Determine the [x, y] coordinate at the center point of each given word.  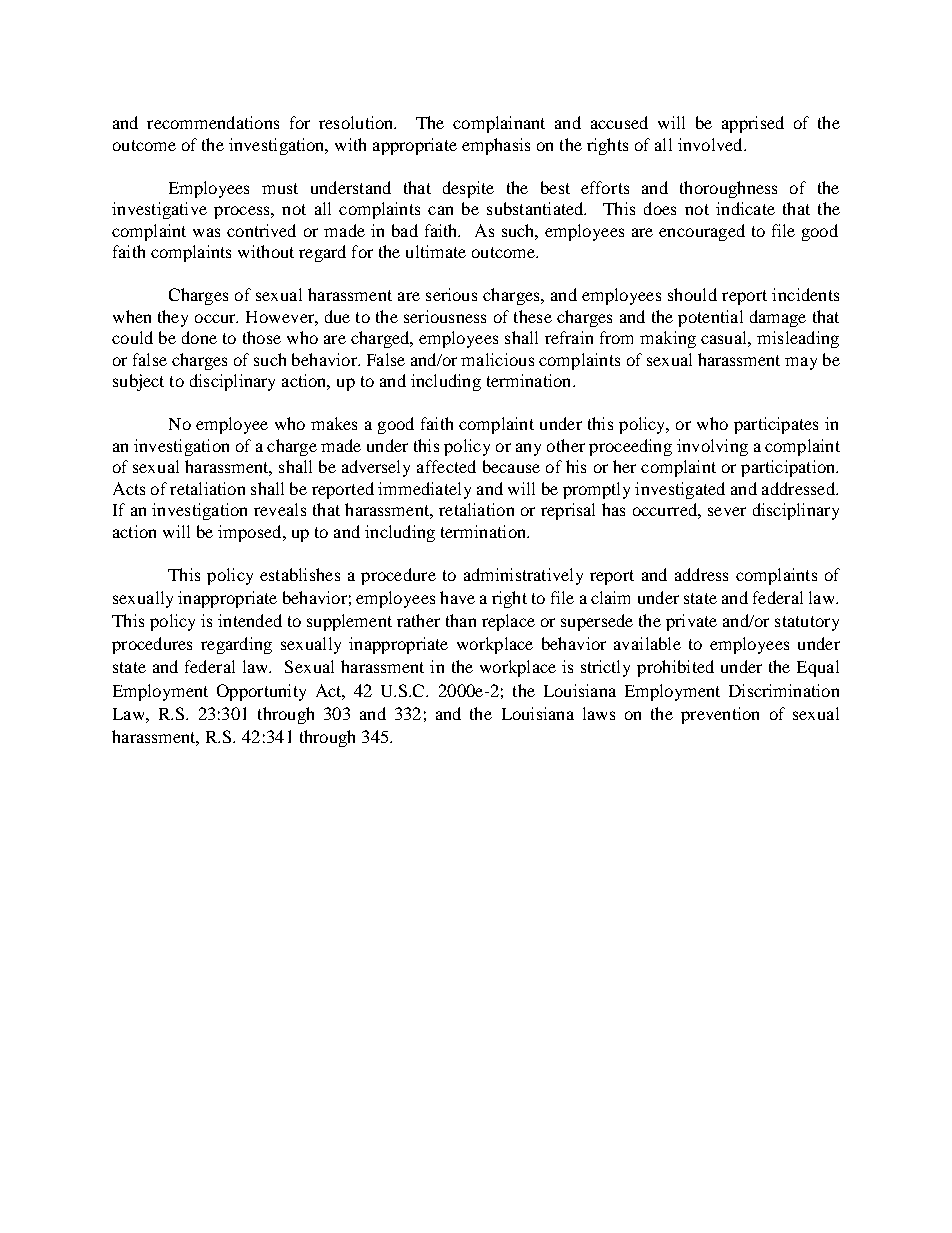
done [199, 337]
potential [710, 318]
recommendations [213, 122]
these [533, 316]
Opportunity [261, 692]
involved [711, 144]
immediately [424, 490]
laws [599, 713]
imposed [251, 533]
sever [727, 511]
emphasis [496, 146]
